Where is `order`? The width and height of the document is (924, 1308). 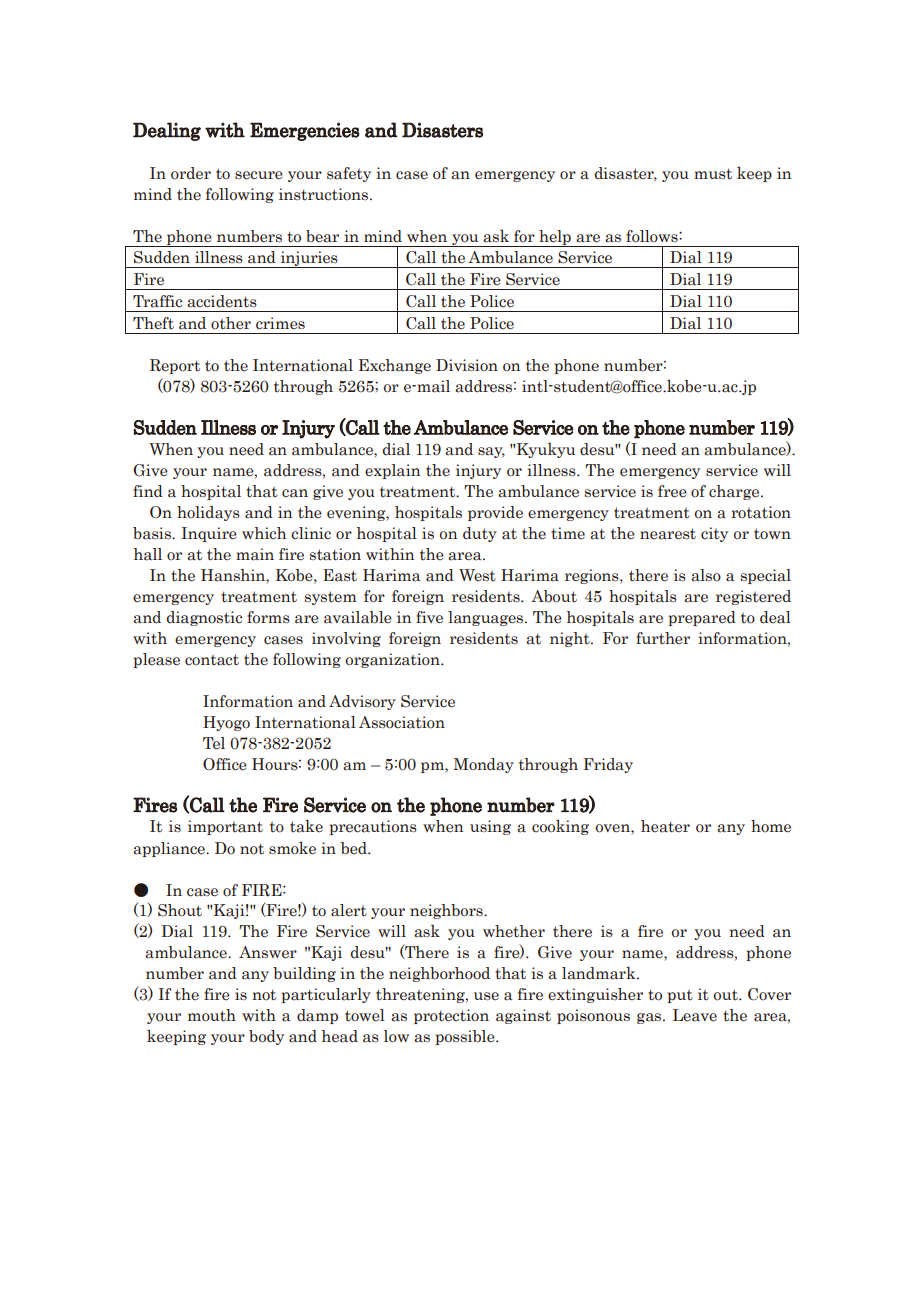 order is located at coordinates (191, 173).
